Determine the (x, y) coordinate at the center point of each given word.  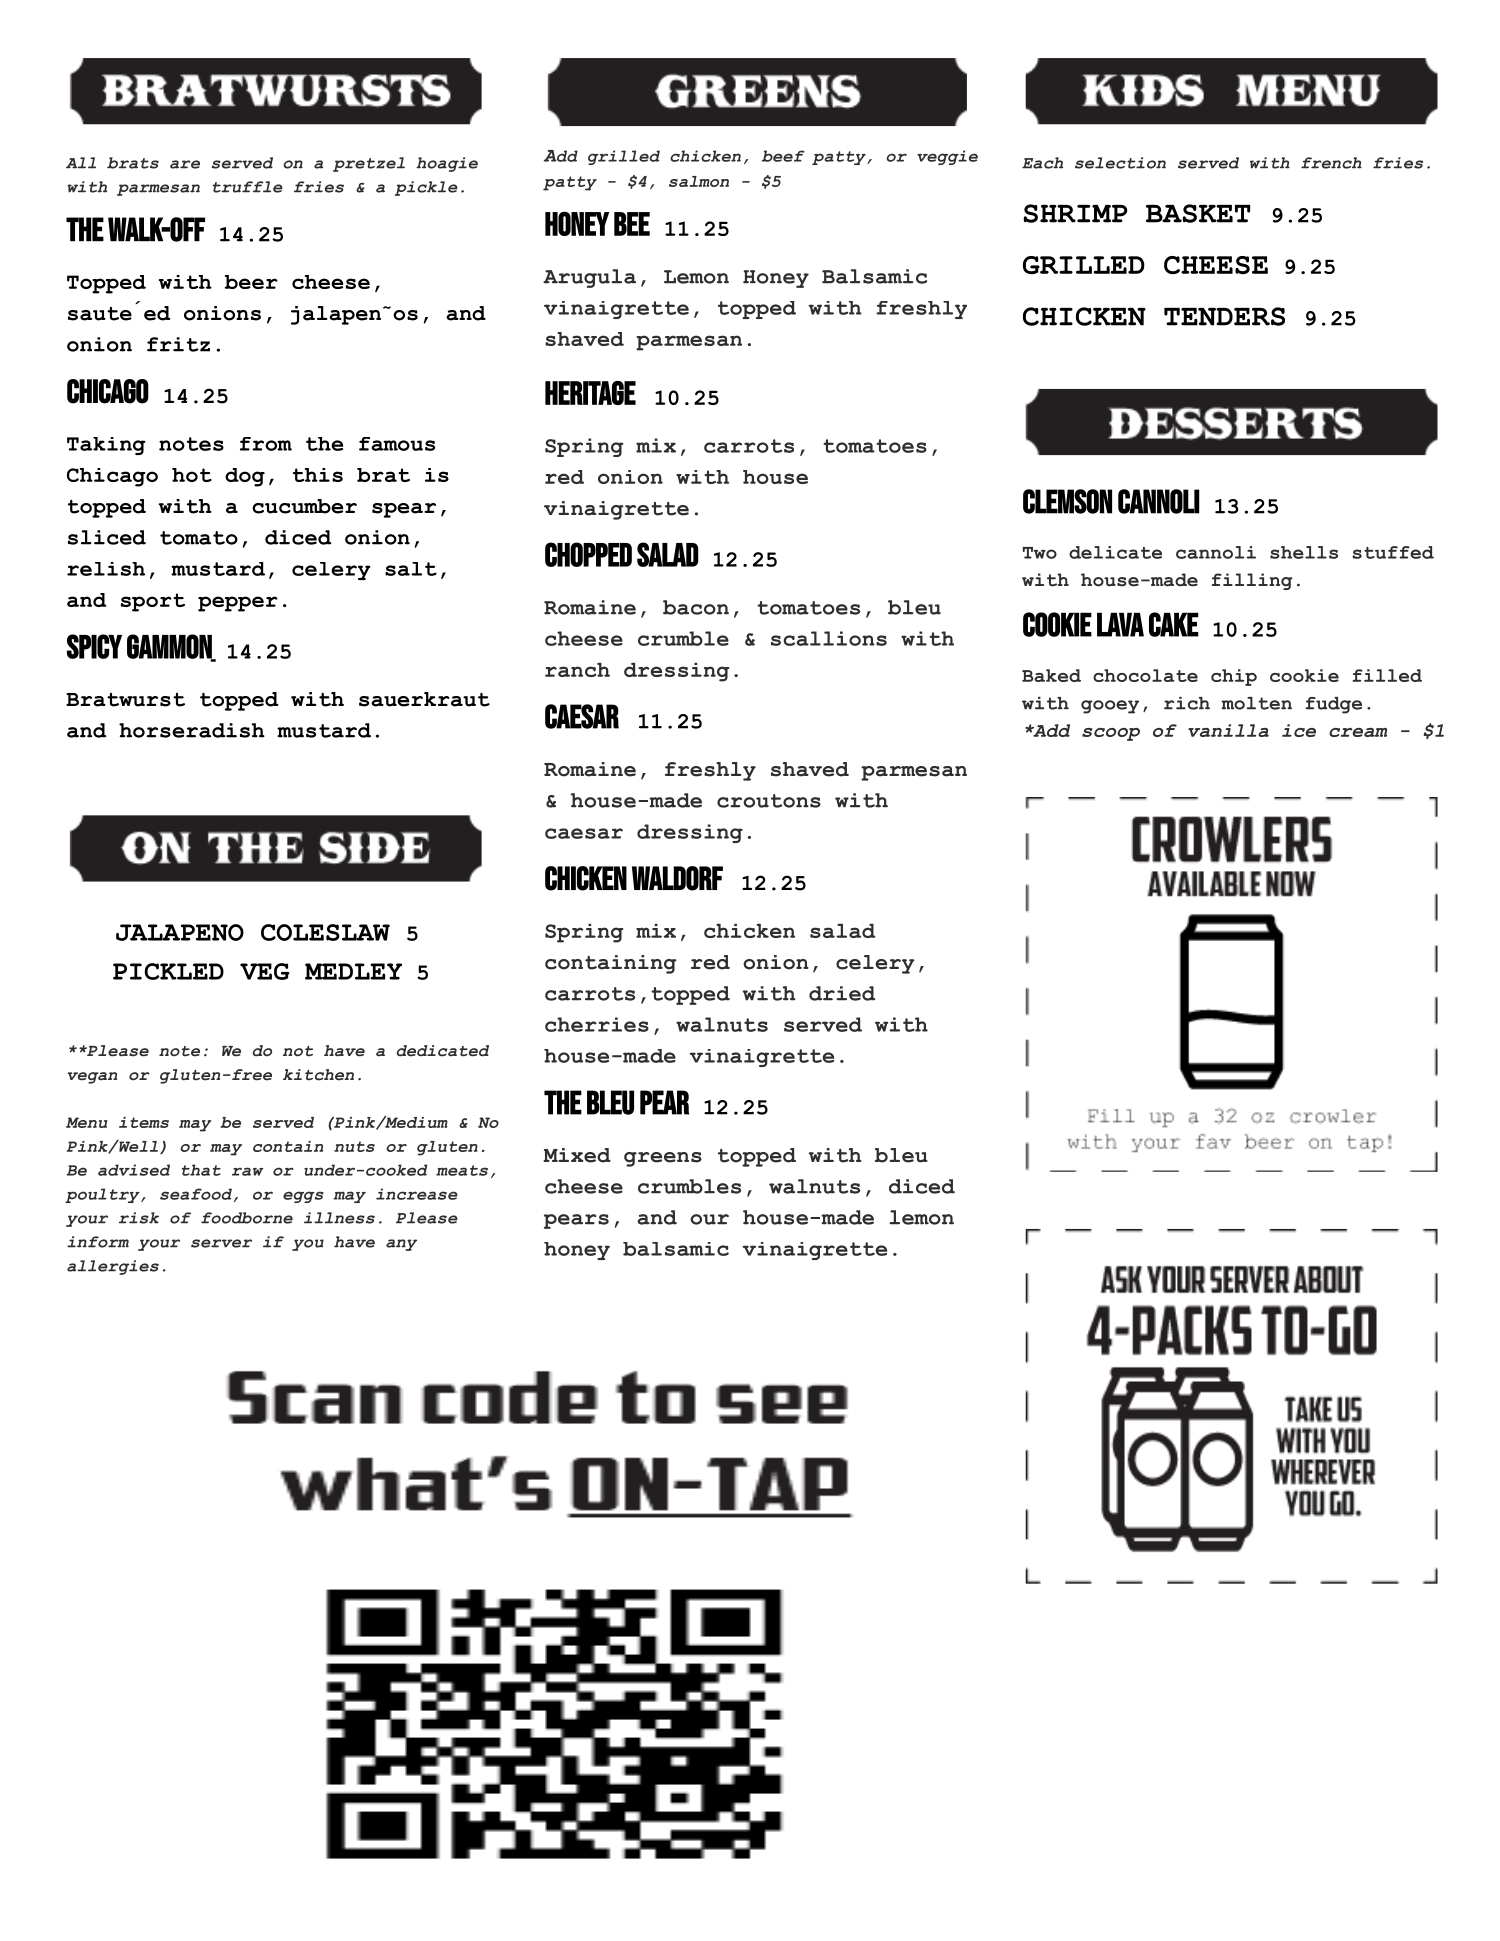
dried (842, 993)
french (1331, 163)
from (266, 444)
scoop (1111, 734)
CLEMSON (1067, 501)
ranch (577, 670)
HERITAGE (590, 393)
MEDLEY (353, 971)
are (185, 164)
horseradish (192, 730)
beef (783, 156)
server (221, 1243)
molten (1256, 703)
